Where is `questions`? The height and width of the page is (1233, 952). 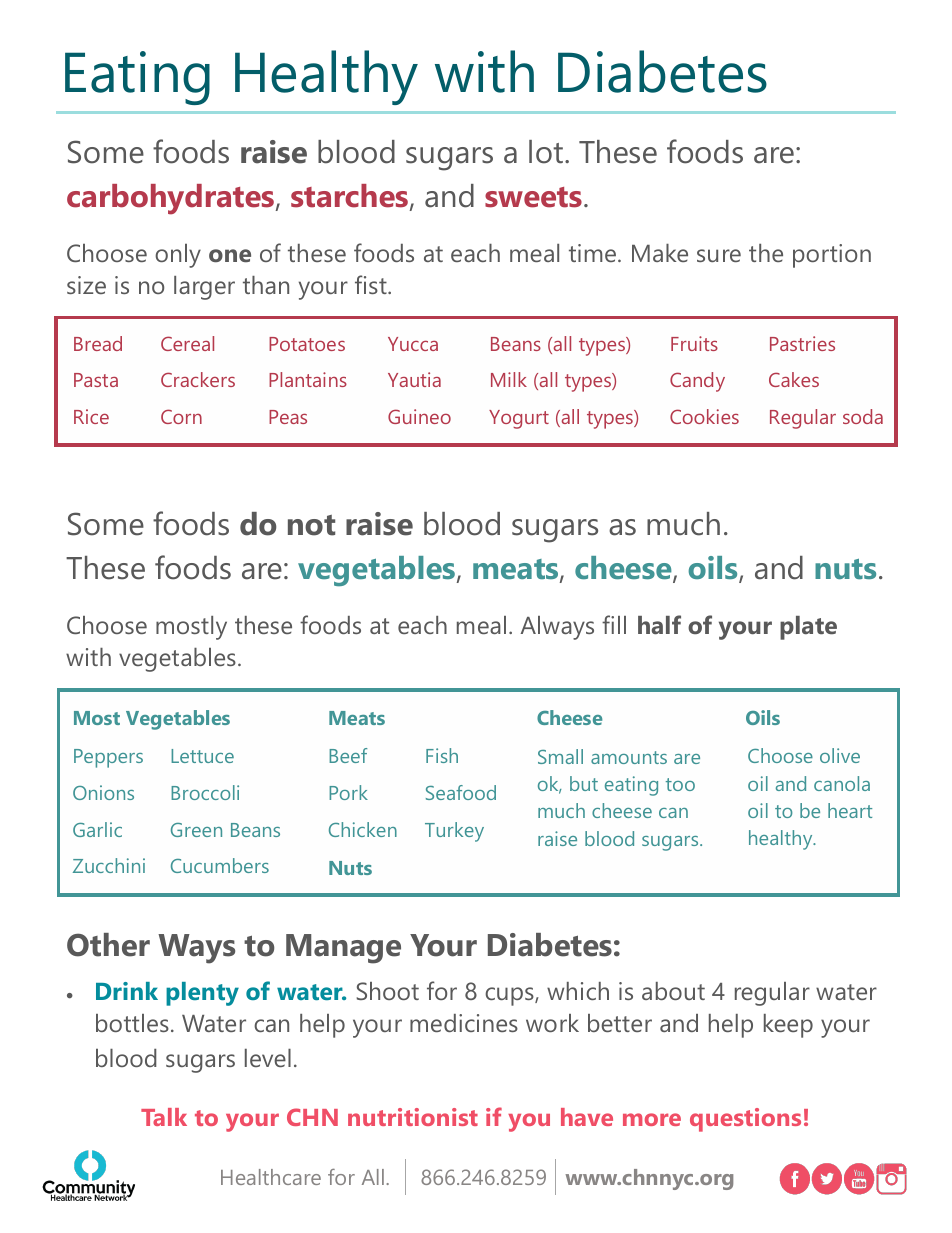 questions is located at coordinates (745, 1120).
